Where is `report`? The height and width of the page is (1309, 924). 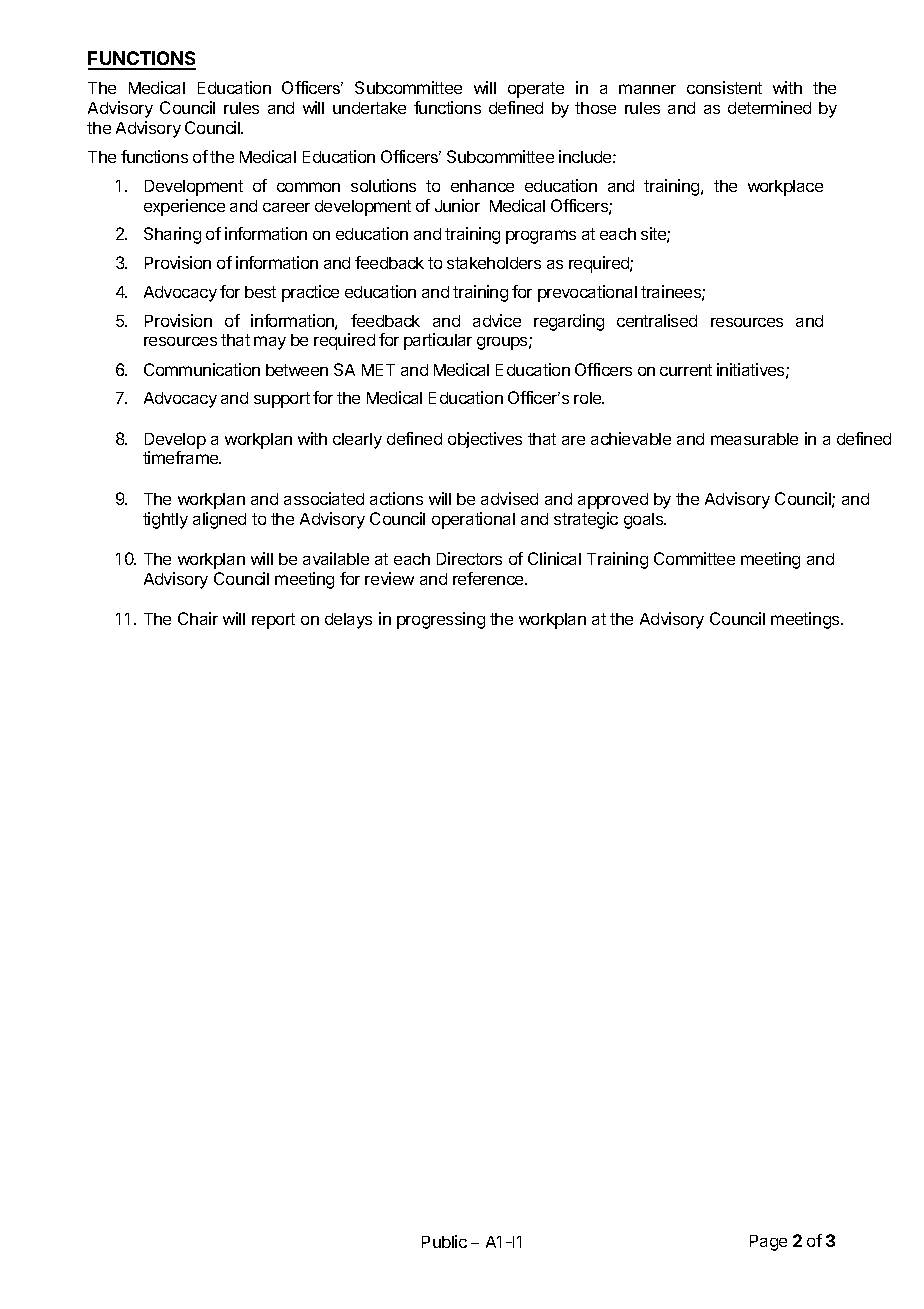
report is located at coordinates (273, 621).
